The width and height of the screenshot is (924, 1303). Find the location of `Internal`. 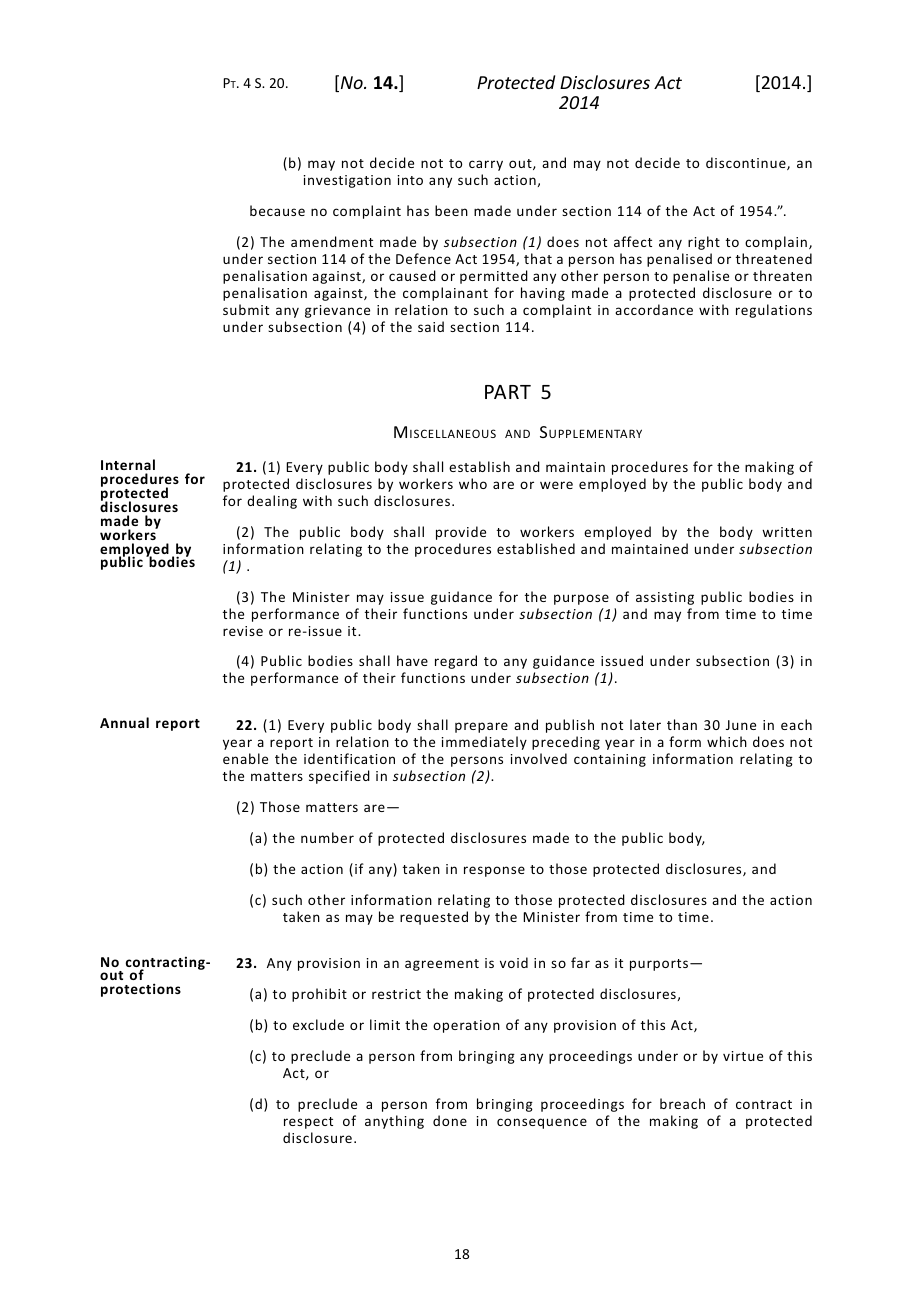

Internal is located at coordinates (128, 464).
